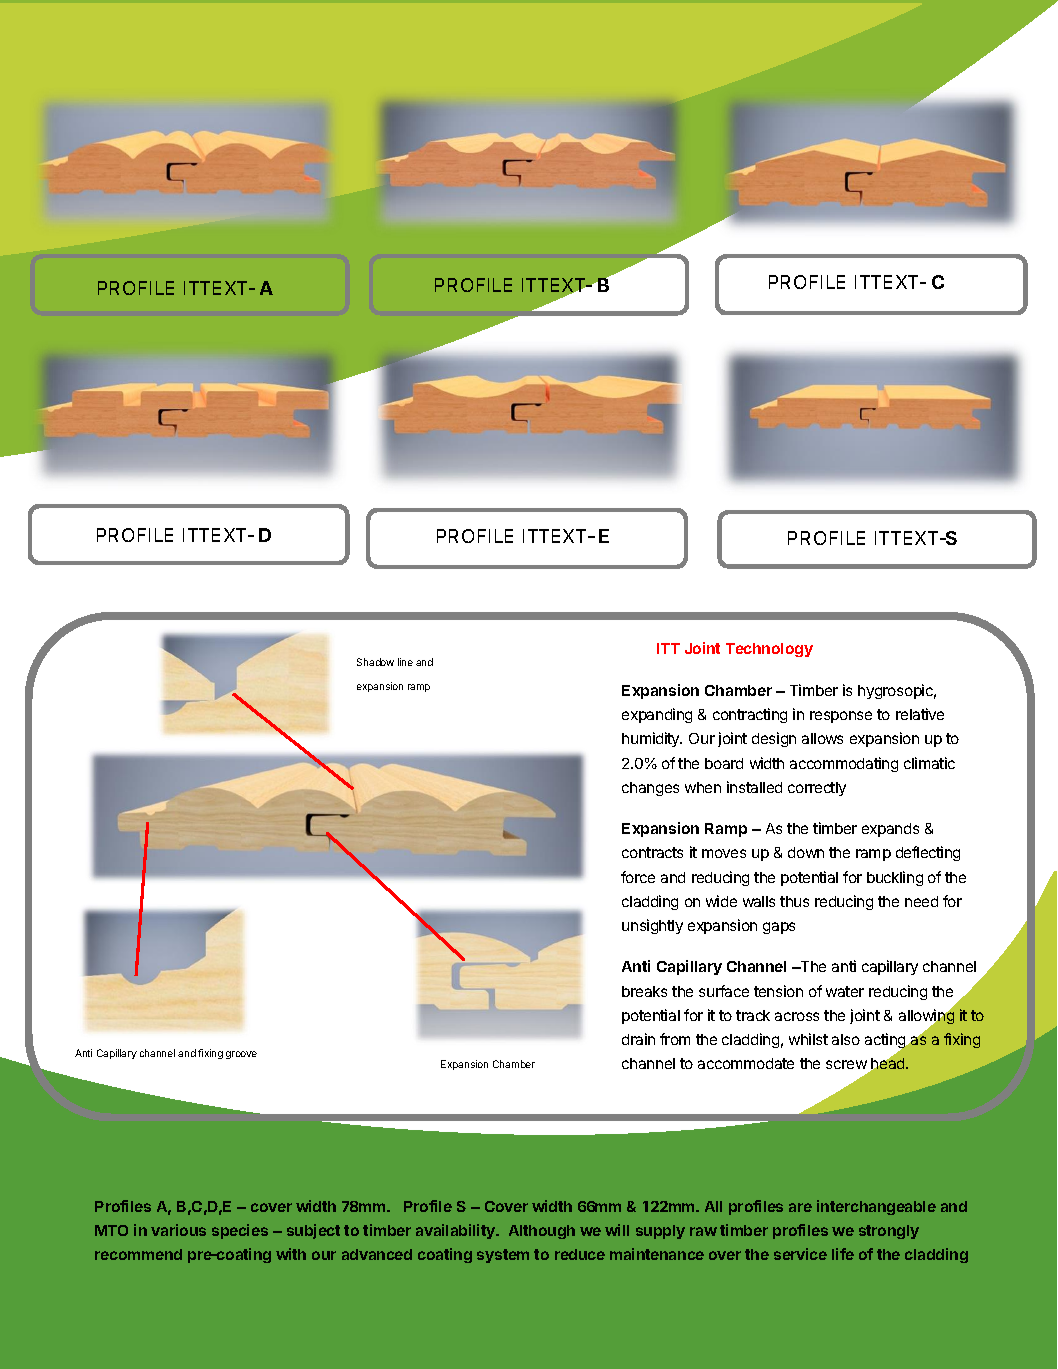 The width and height of the screenshot is (1058, 1369). I want to click on humidity, so click(652, 739).
